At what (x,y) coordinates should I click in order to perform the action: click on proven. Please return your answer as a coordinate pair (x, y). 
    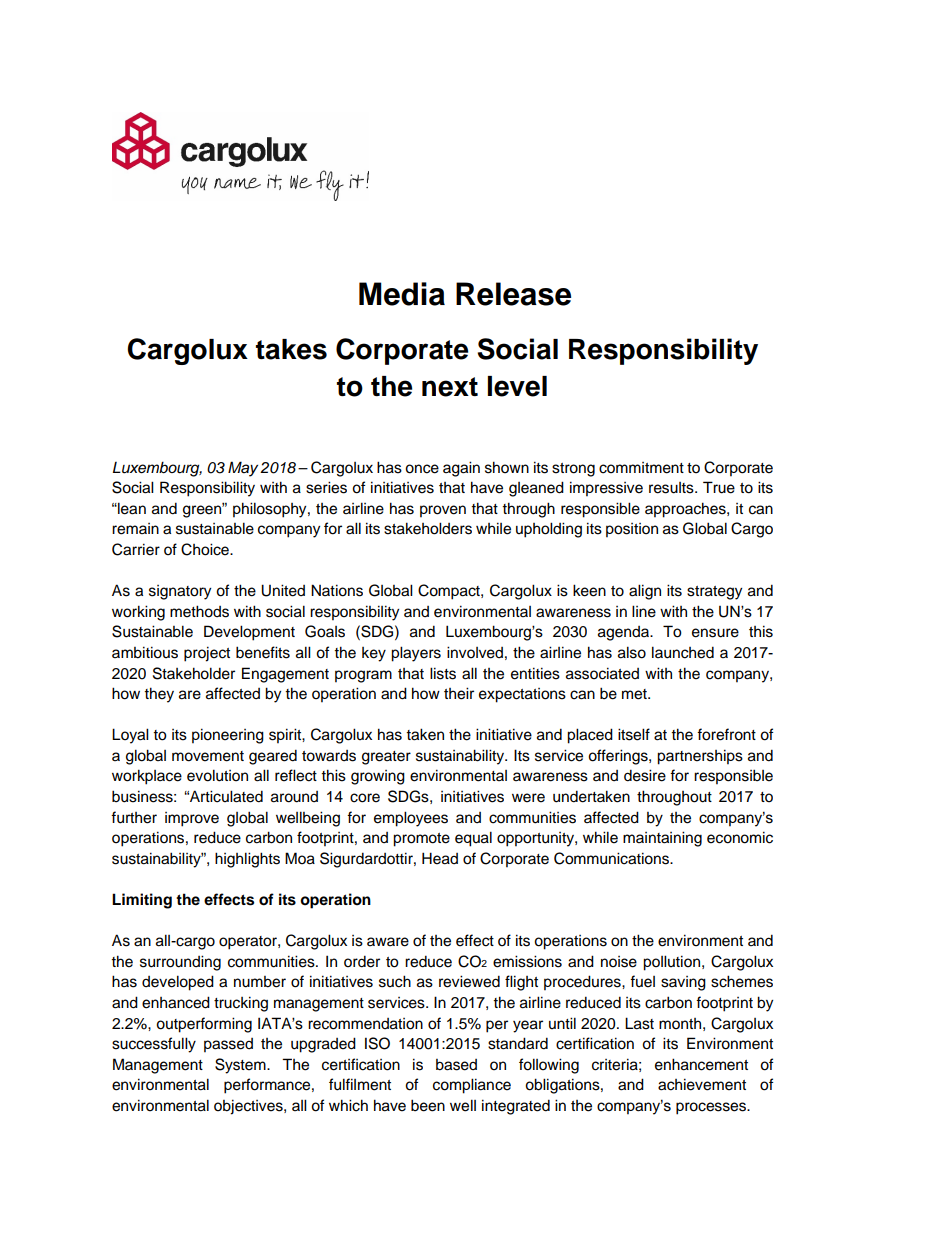
    Looking at the image, I should click on (443, 511).
